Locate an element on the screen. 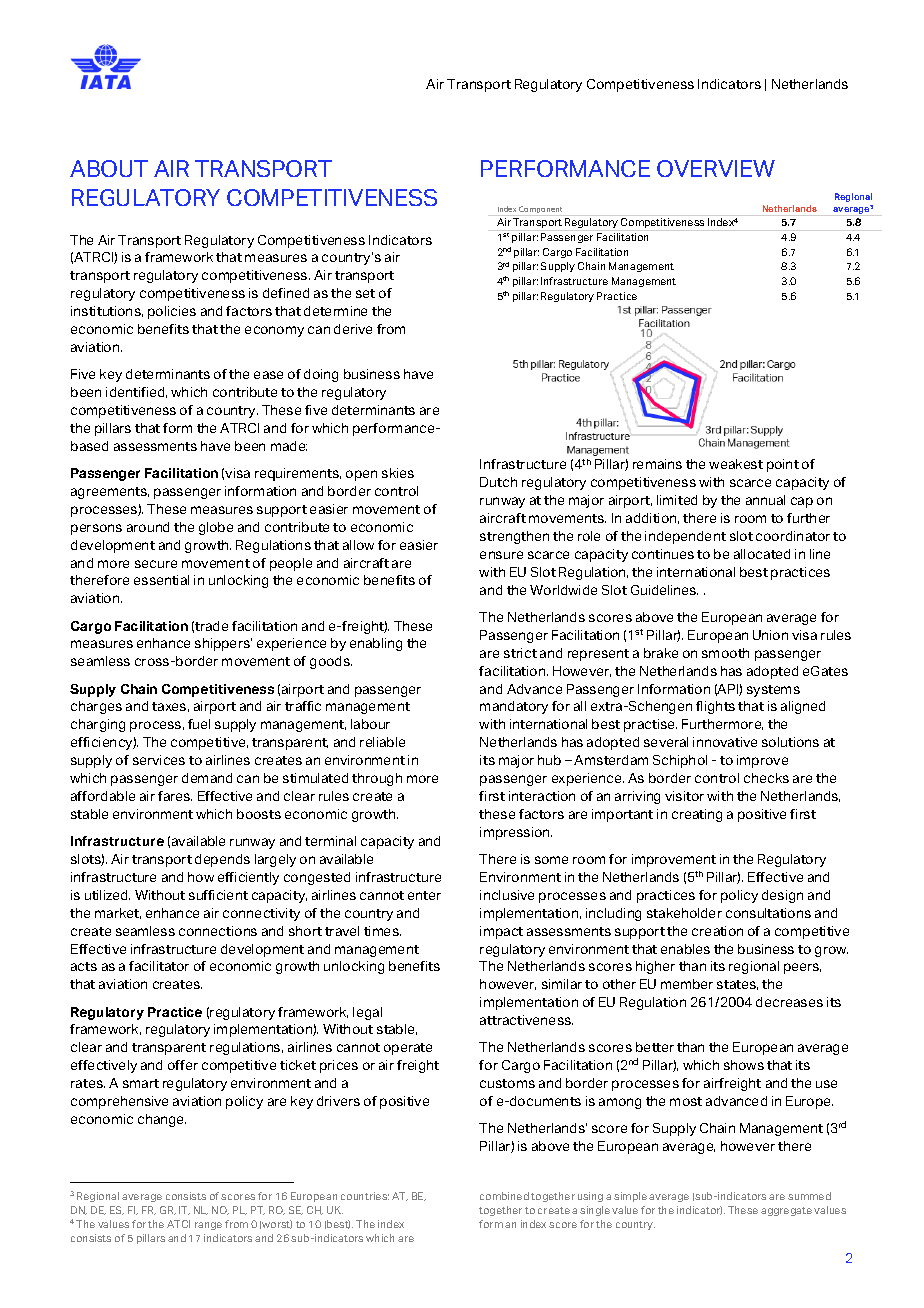 The width and height of the screenshot is (924, 1308). ABOUT is located at coordinates (109, 168).
